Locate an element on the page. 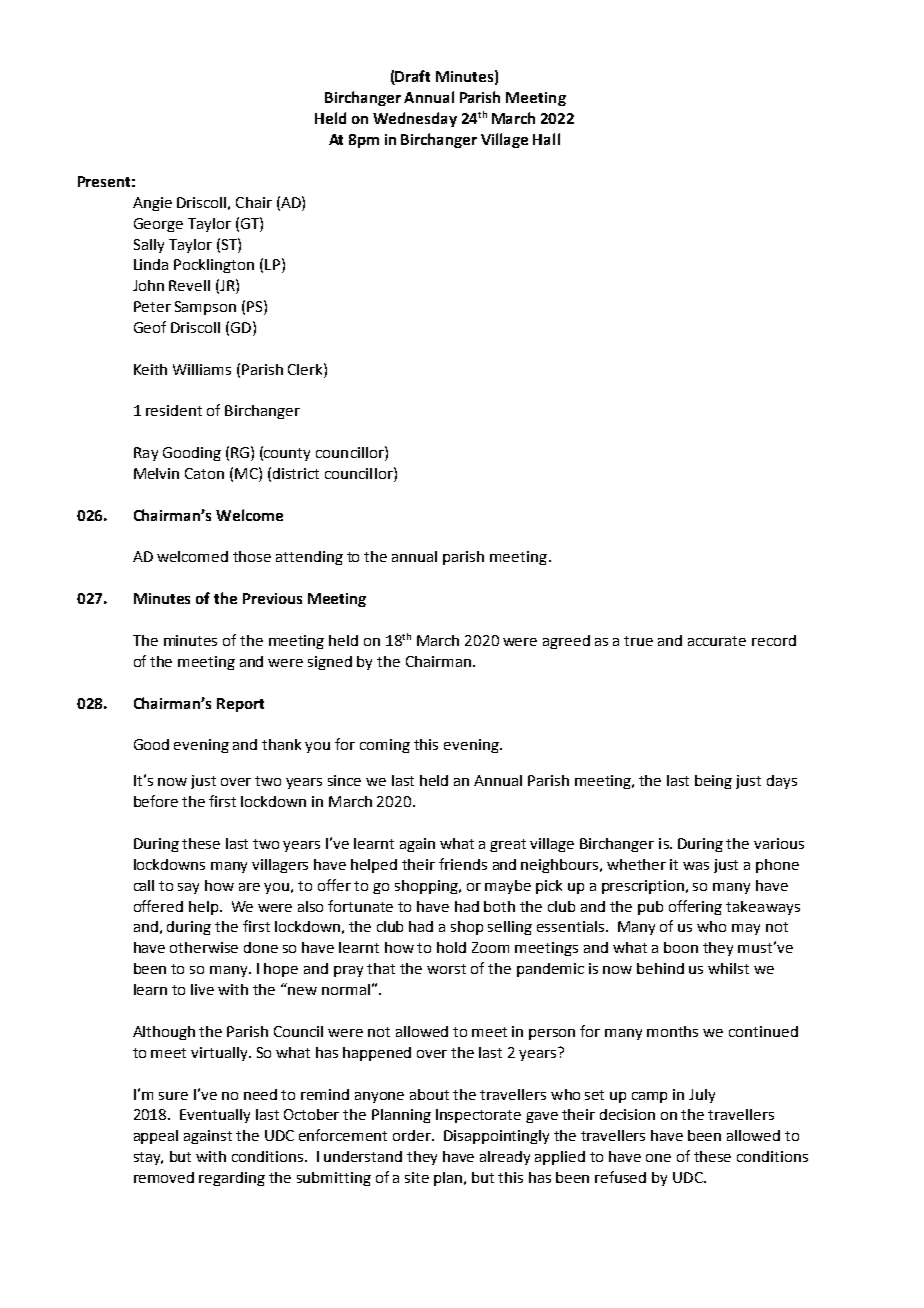  district is located at coordinates (296, 473).
